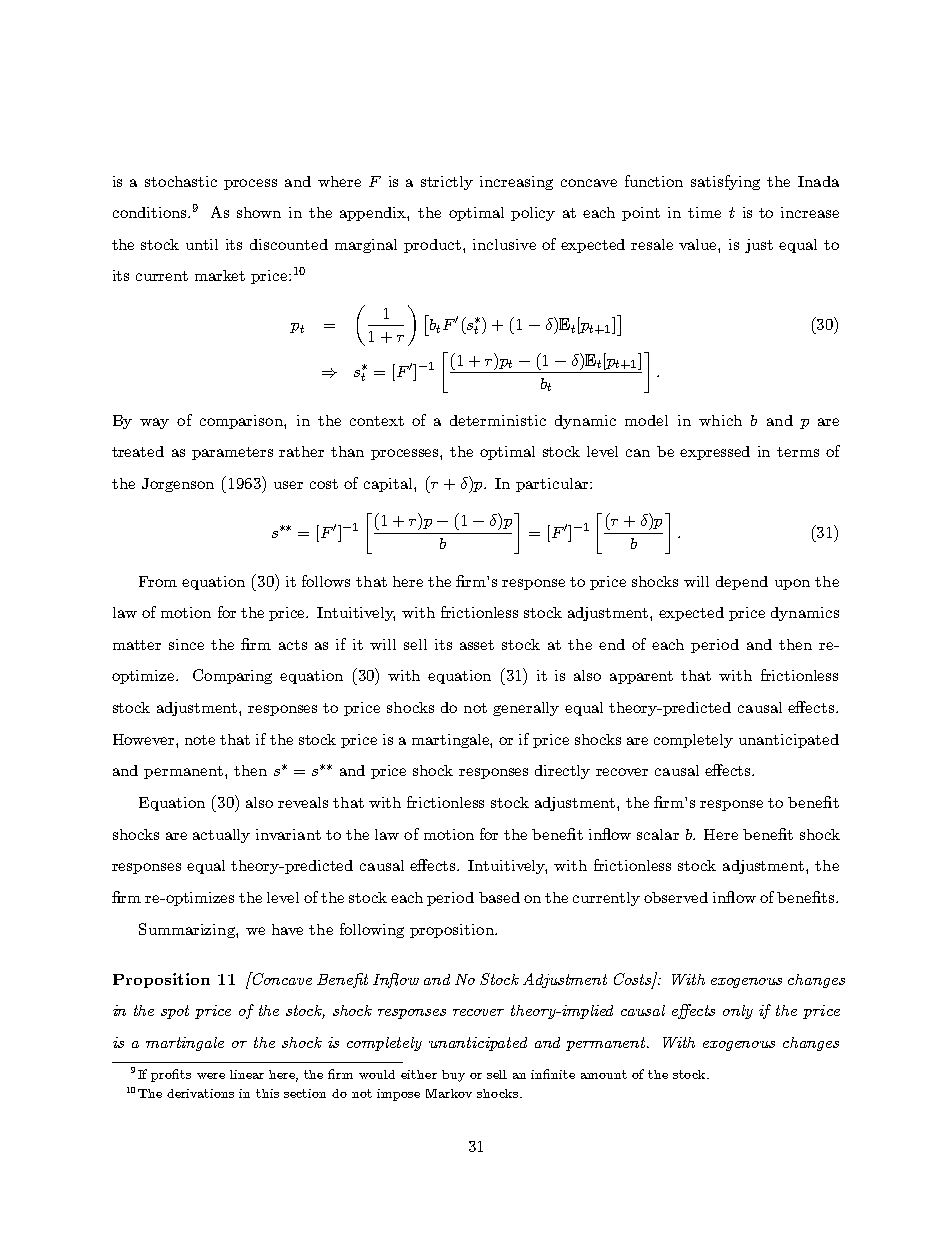  Describe the element at coordinates (232, 453) in the screenshot. I see `parameters` at that location.
